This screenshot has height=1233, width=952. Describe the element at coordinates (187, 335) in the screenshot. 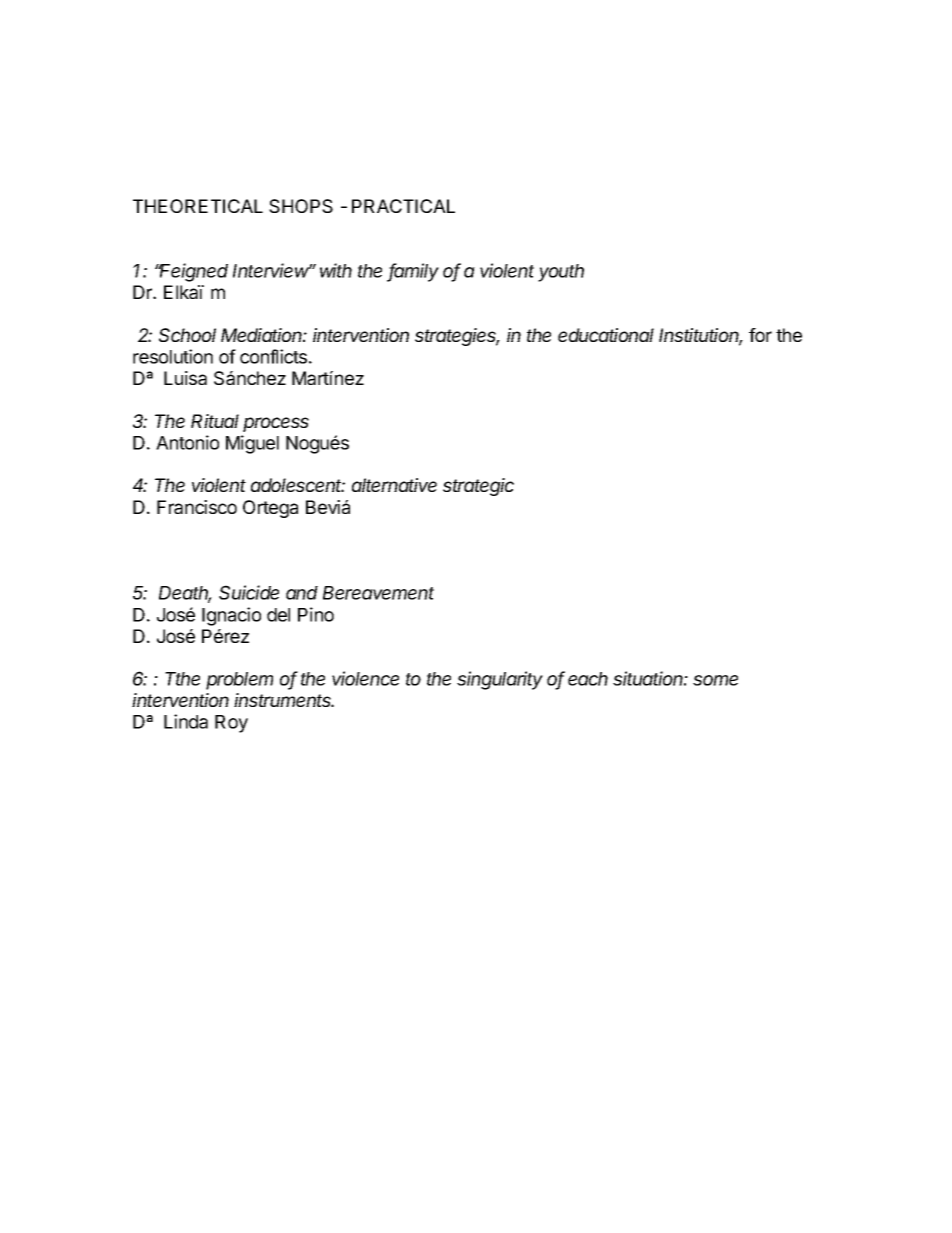

I see `School` at that location.
